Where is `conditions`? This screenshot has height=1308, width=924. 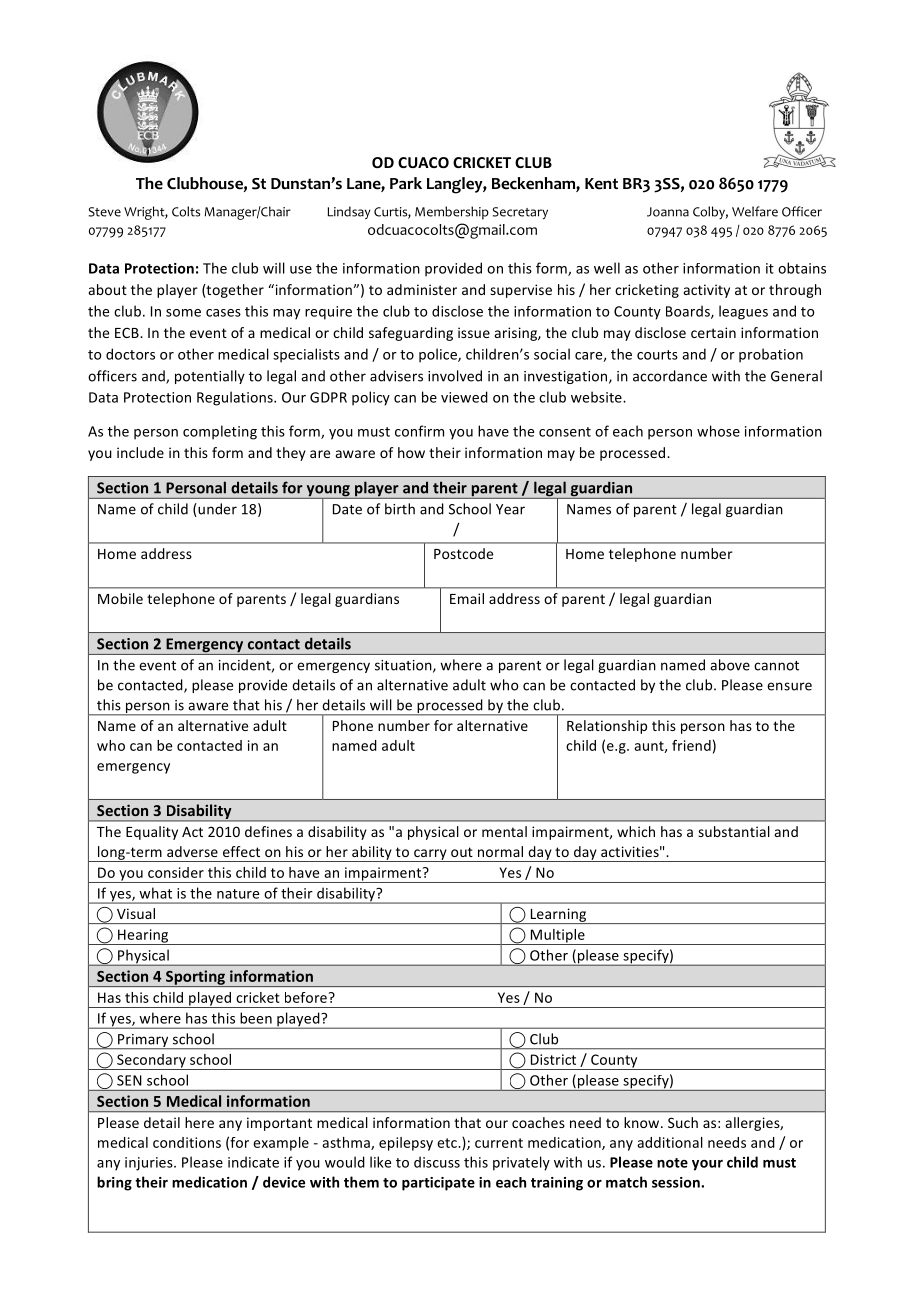
conditions is located at coordinates (187, 1142).
